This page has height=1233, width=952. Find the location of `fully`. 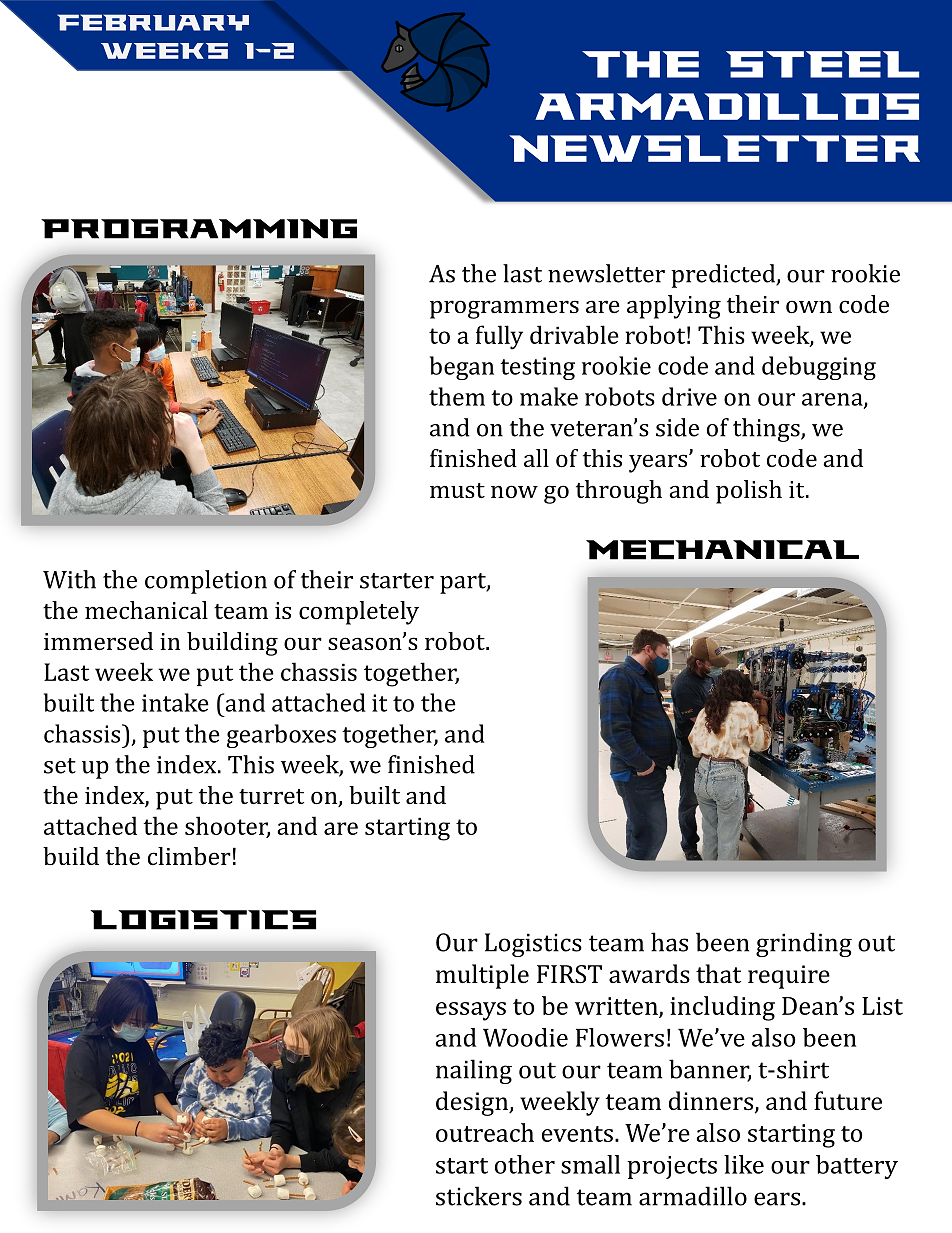

fully is located at coordinates (499, 337).
